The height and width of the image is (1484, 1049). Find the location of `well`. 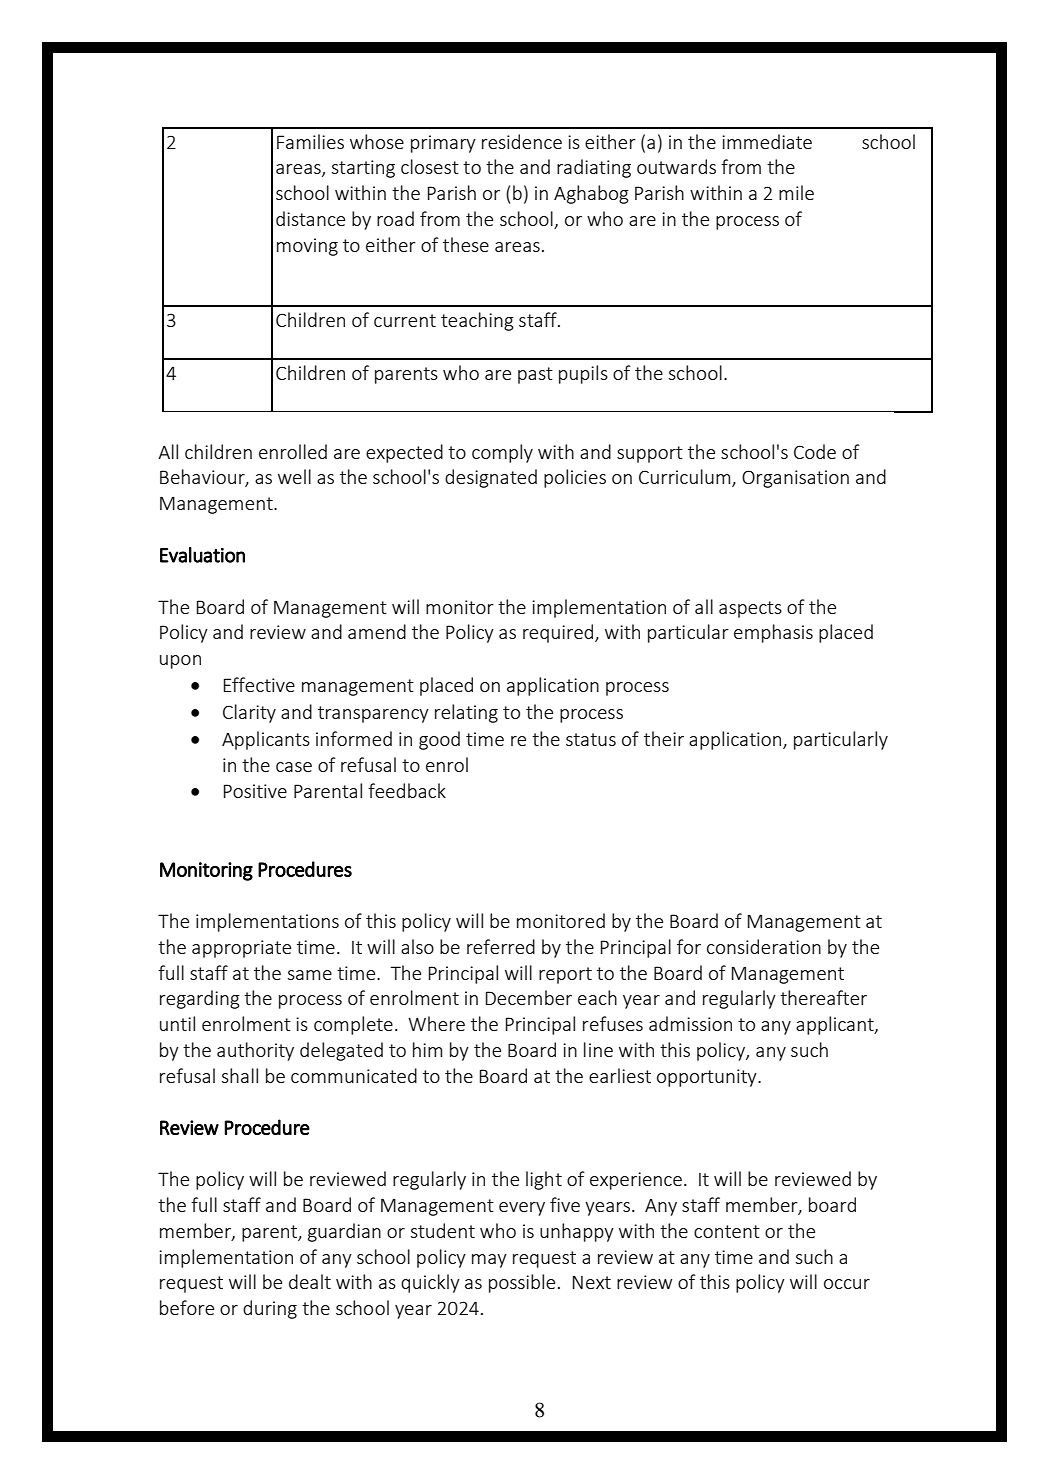

well is located at coordinates (294, 476).
